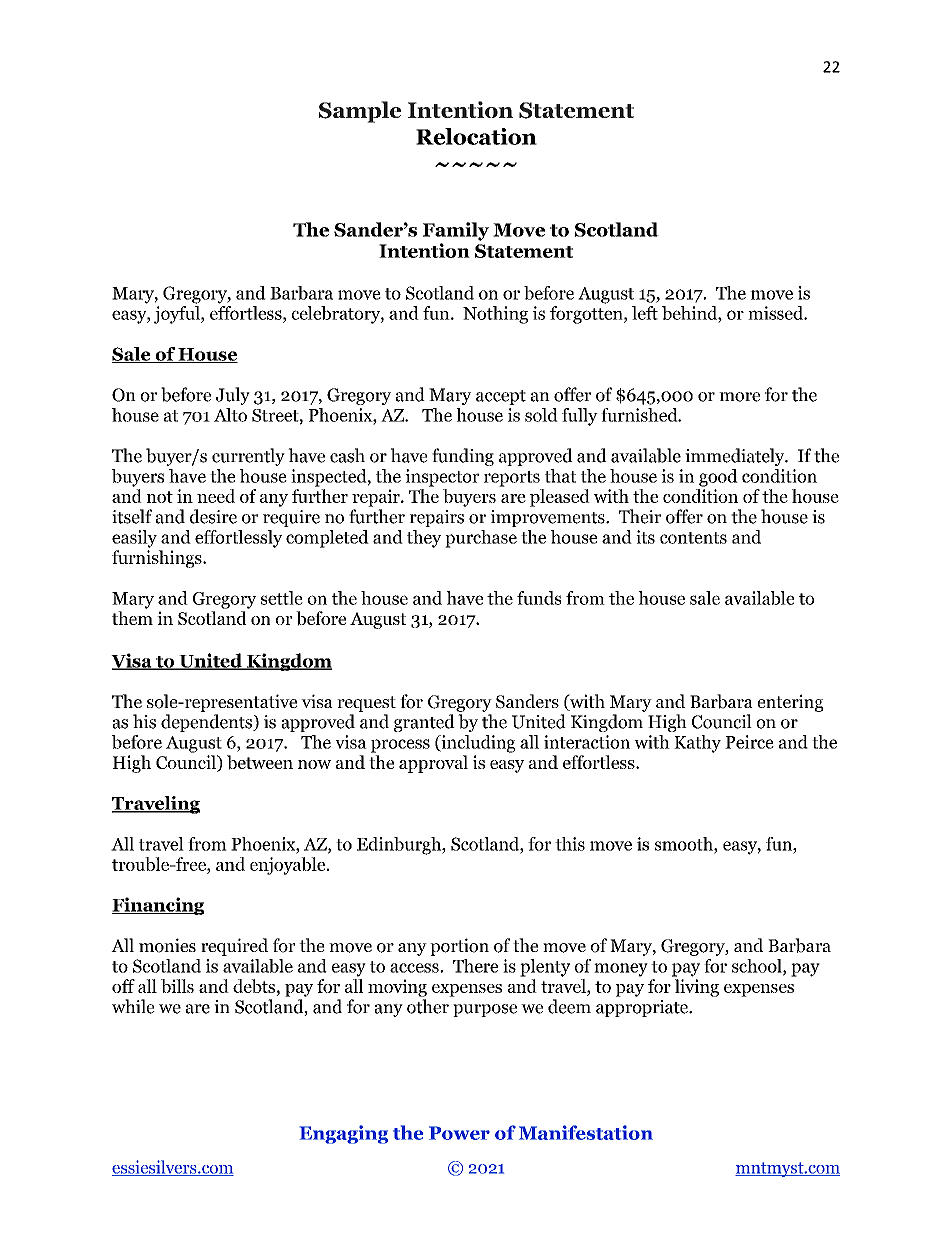 This screenshot has width=952, height=1233. What do you see at coordinates (260, 762) in the screenshot?
I see `between` at bounding box center [260, 762].
